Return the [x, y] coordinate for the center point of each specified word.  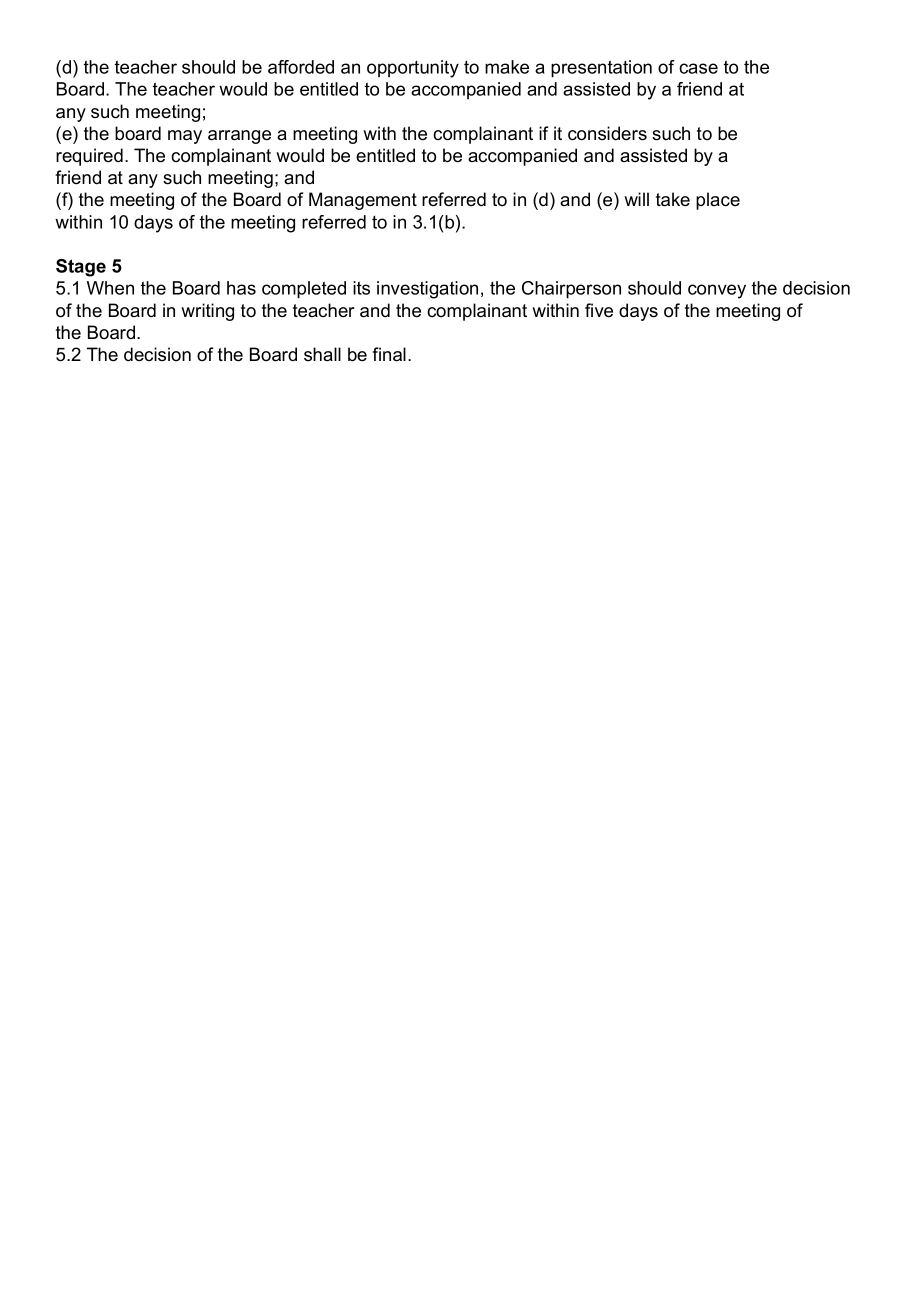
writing [207, 312]
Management [363, 201]
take [673, 199]
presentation [601, 69]
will [636, 199]
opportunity [413, 69]
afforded [301, 67]
